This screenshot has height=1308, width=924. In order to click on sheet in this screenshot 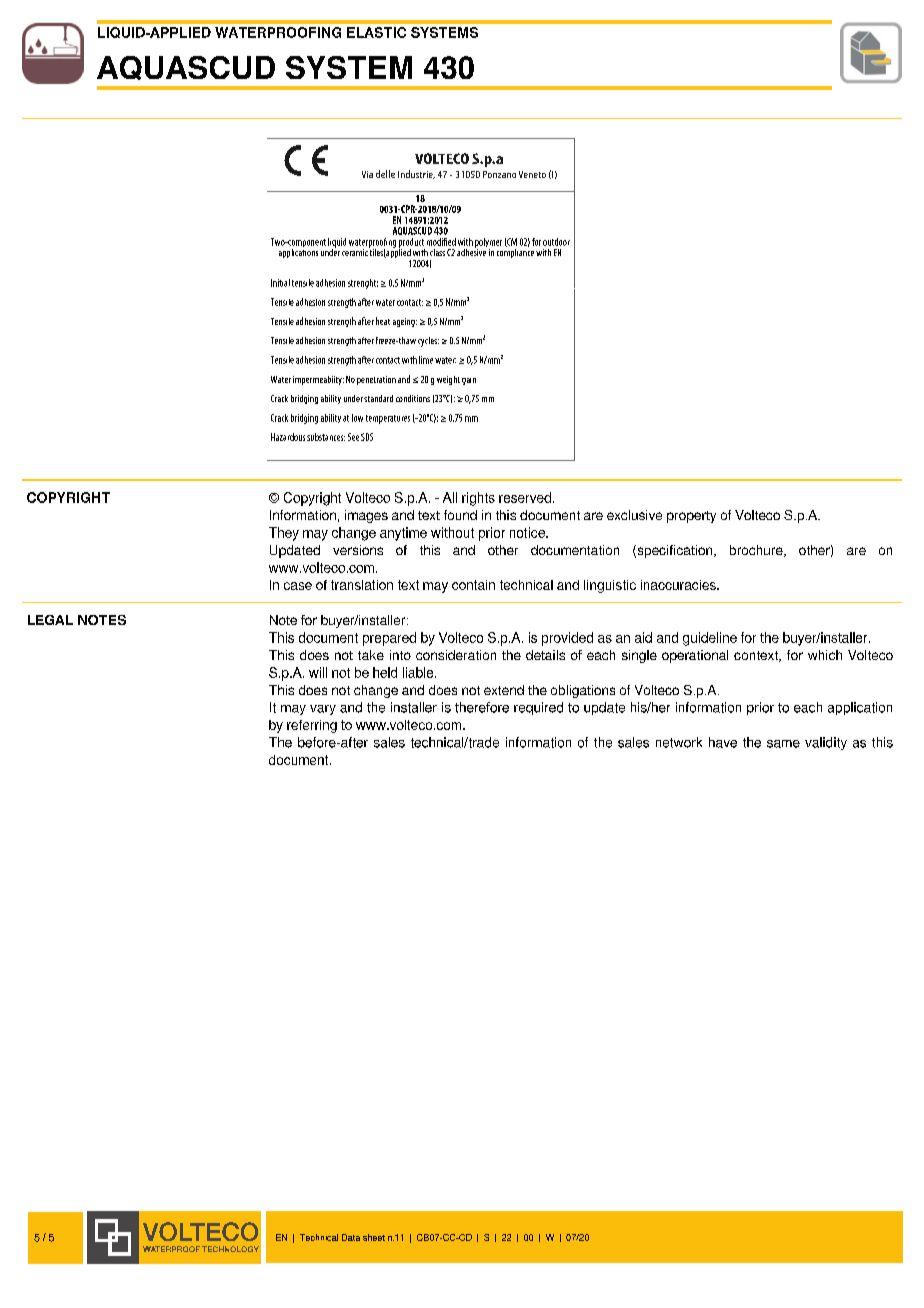, I will do `click(374, 1237)`.
